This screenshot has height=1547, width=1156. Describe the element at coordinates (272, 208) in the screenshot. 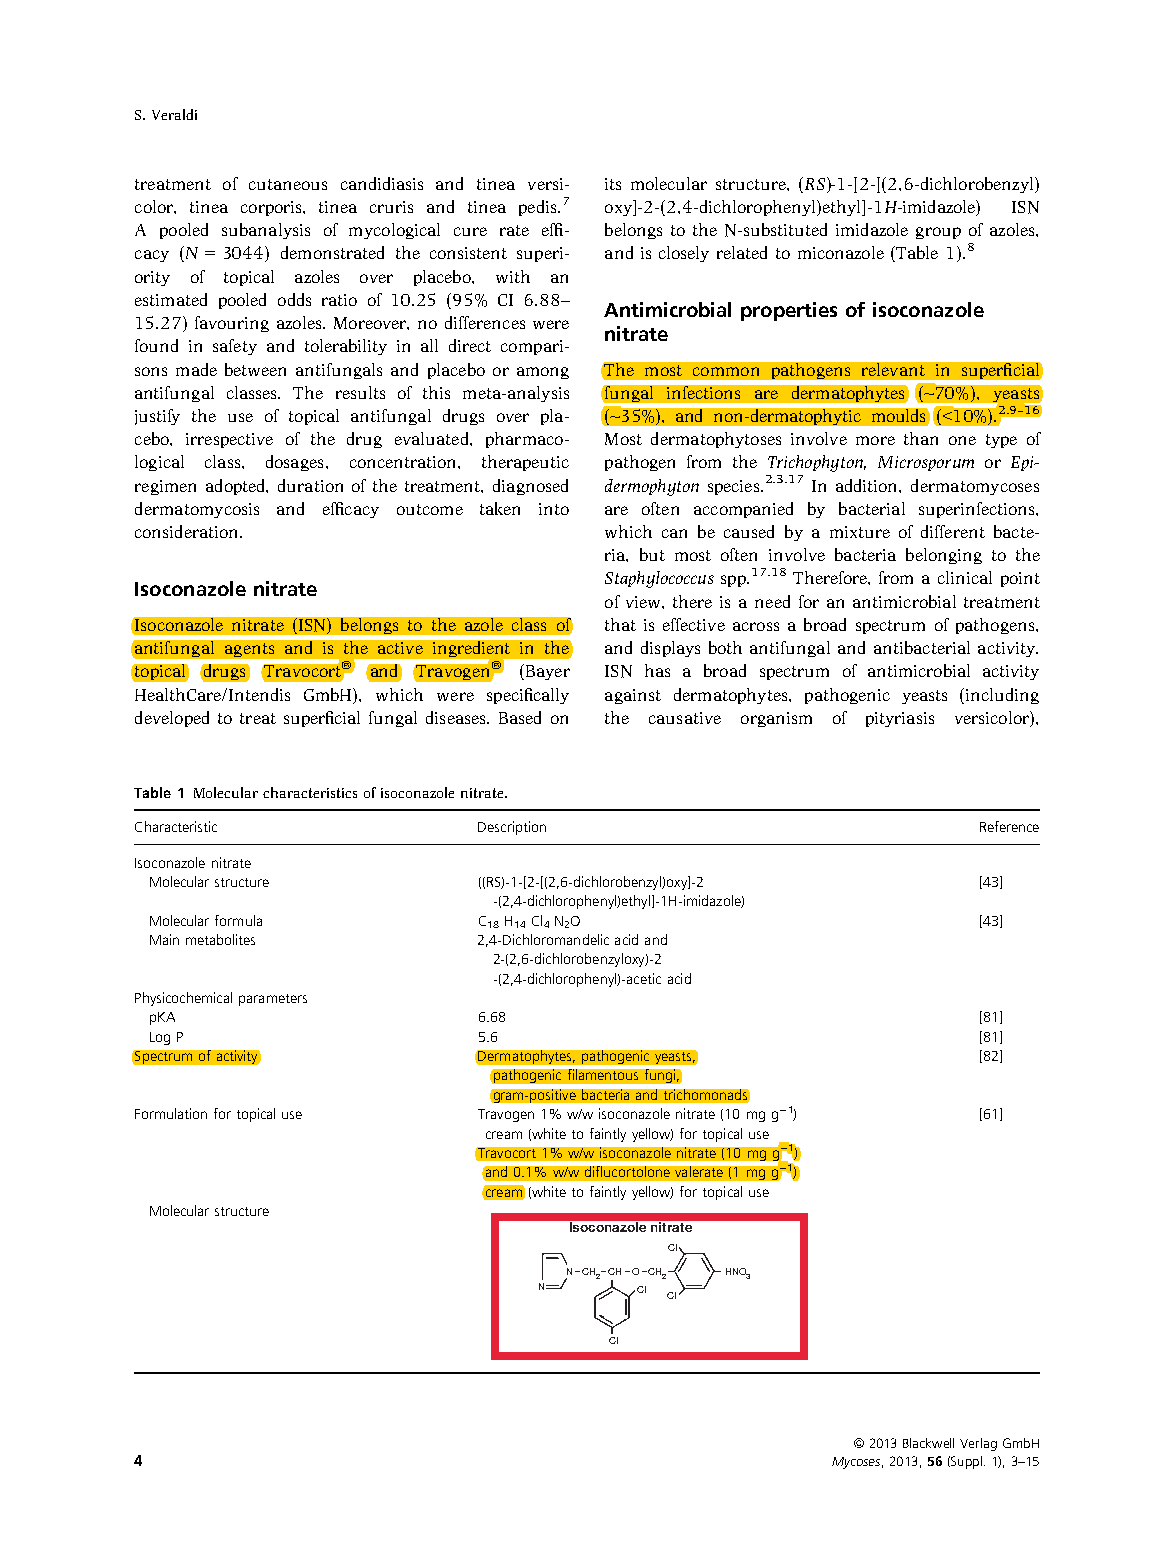

I see `corporis` at that location.
